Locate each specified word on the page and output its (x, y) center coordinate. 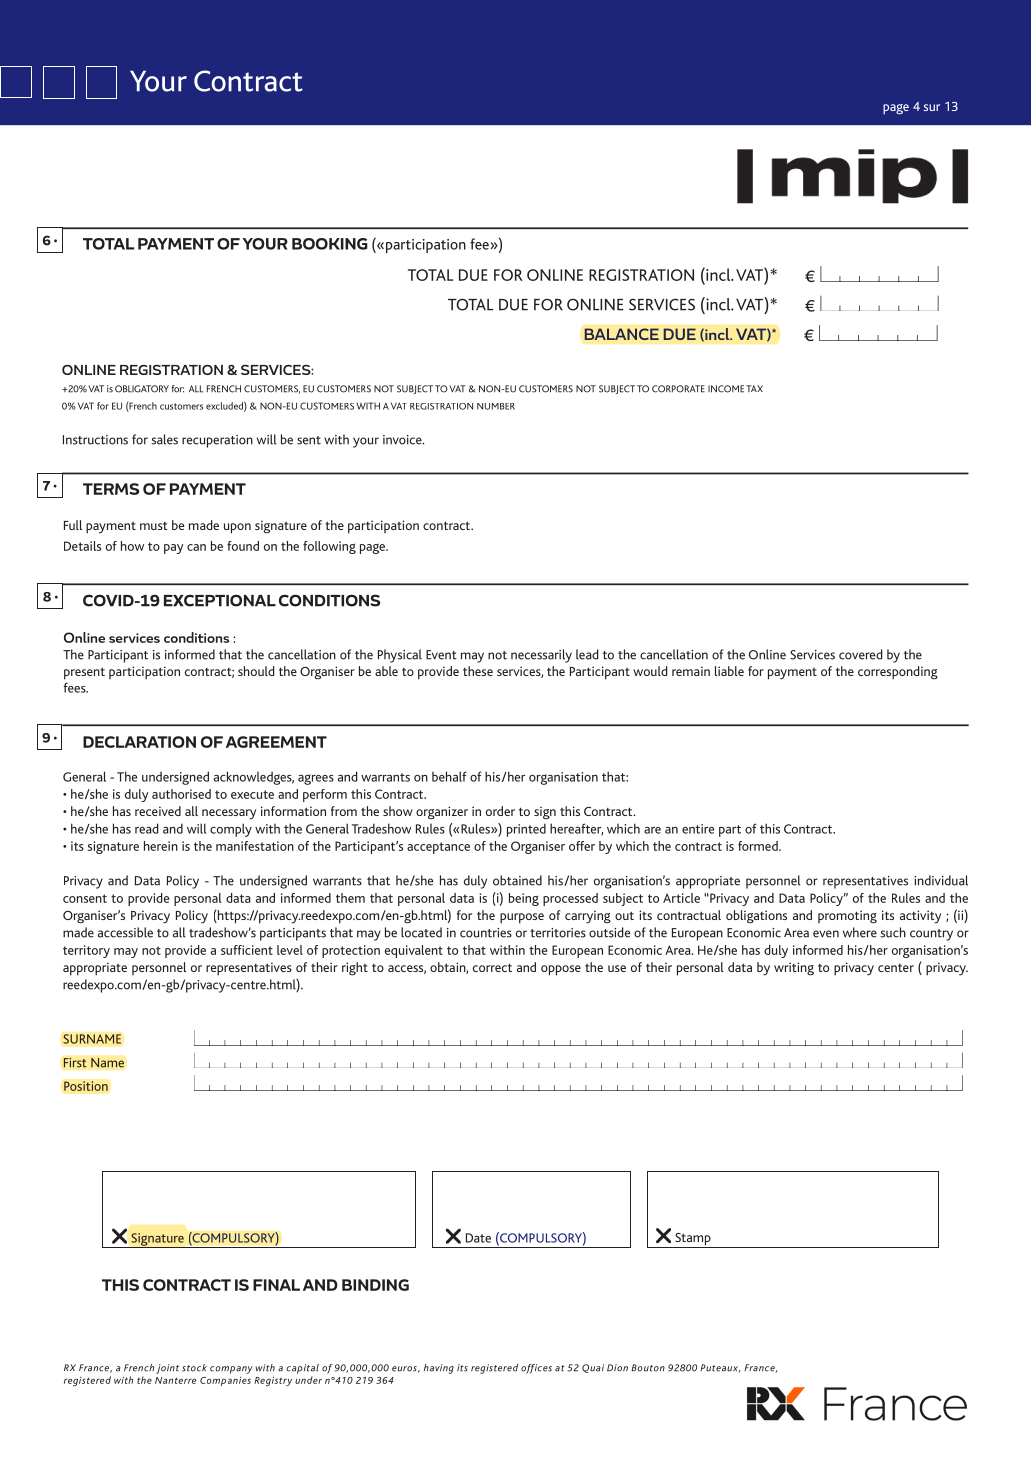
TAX (754, 388)
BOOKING (330, 244)
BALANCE (621, 334)
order (500, 811)
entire (698, 829)
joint (167, 1369)
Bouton (648, 1368)
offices (536, 1369)
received (158, 811)
